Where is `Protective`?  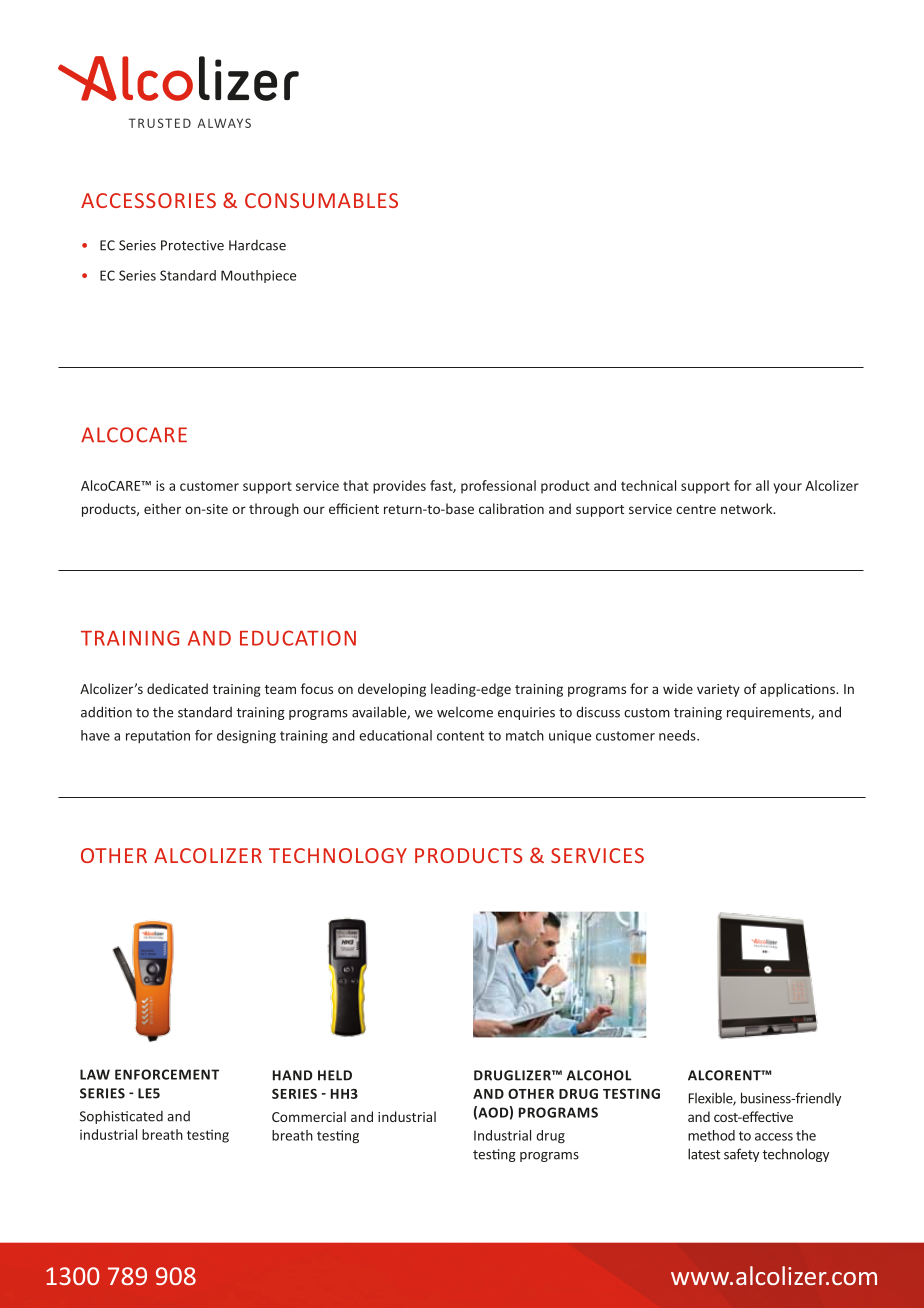
Protective is located at coordinates (192, 245).
